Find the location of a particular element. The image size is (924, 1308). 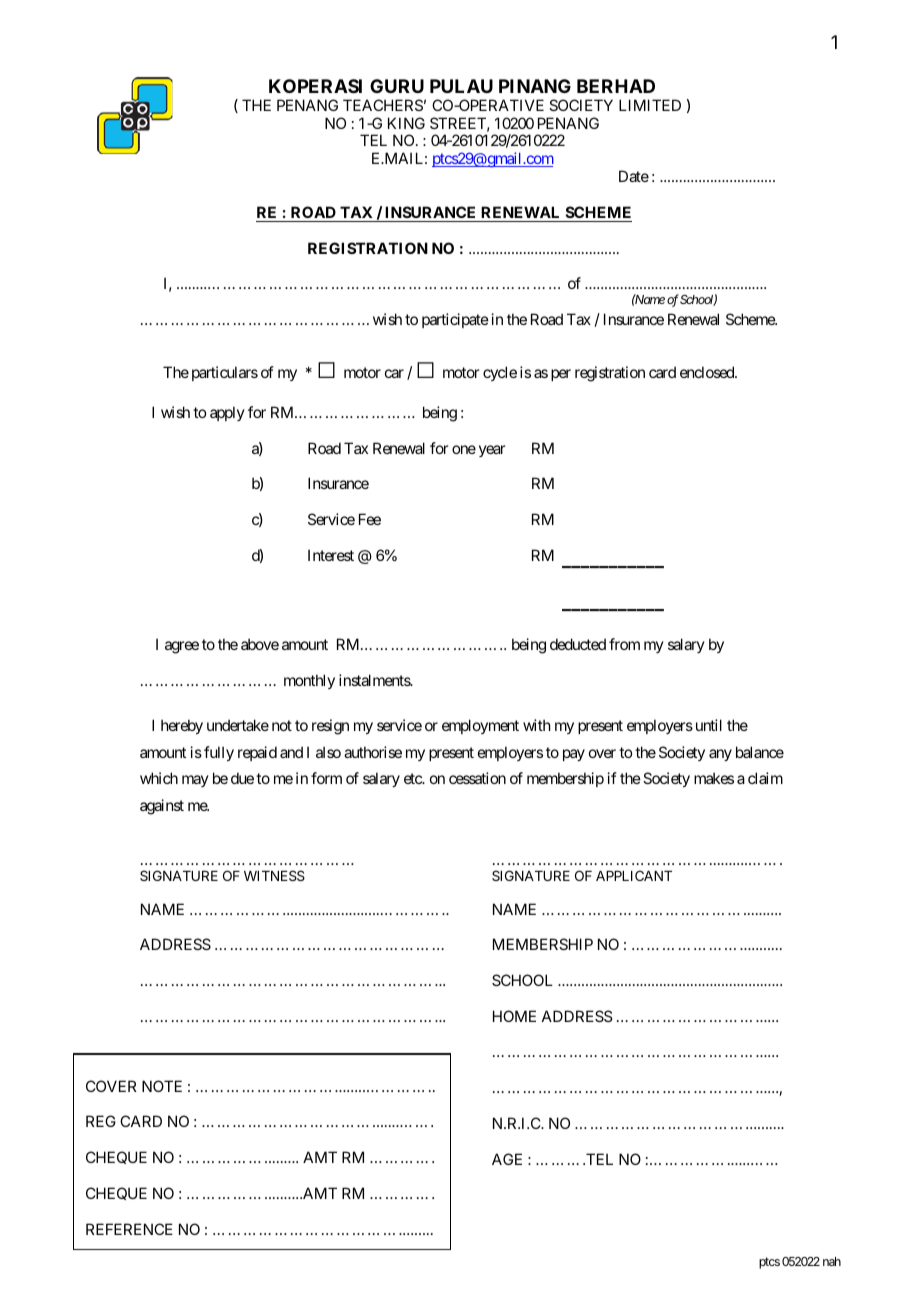

employment is located at coordinates (480, 726).
